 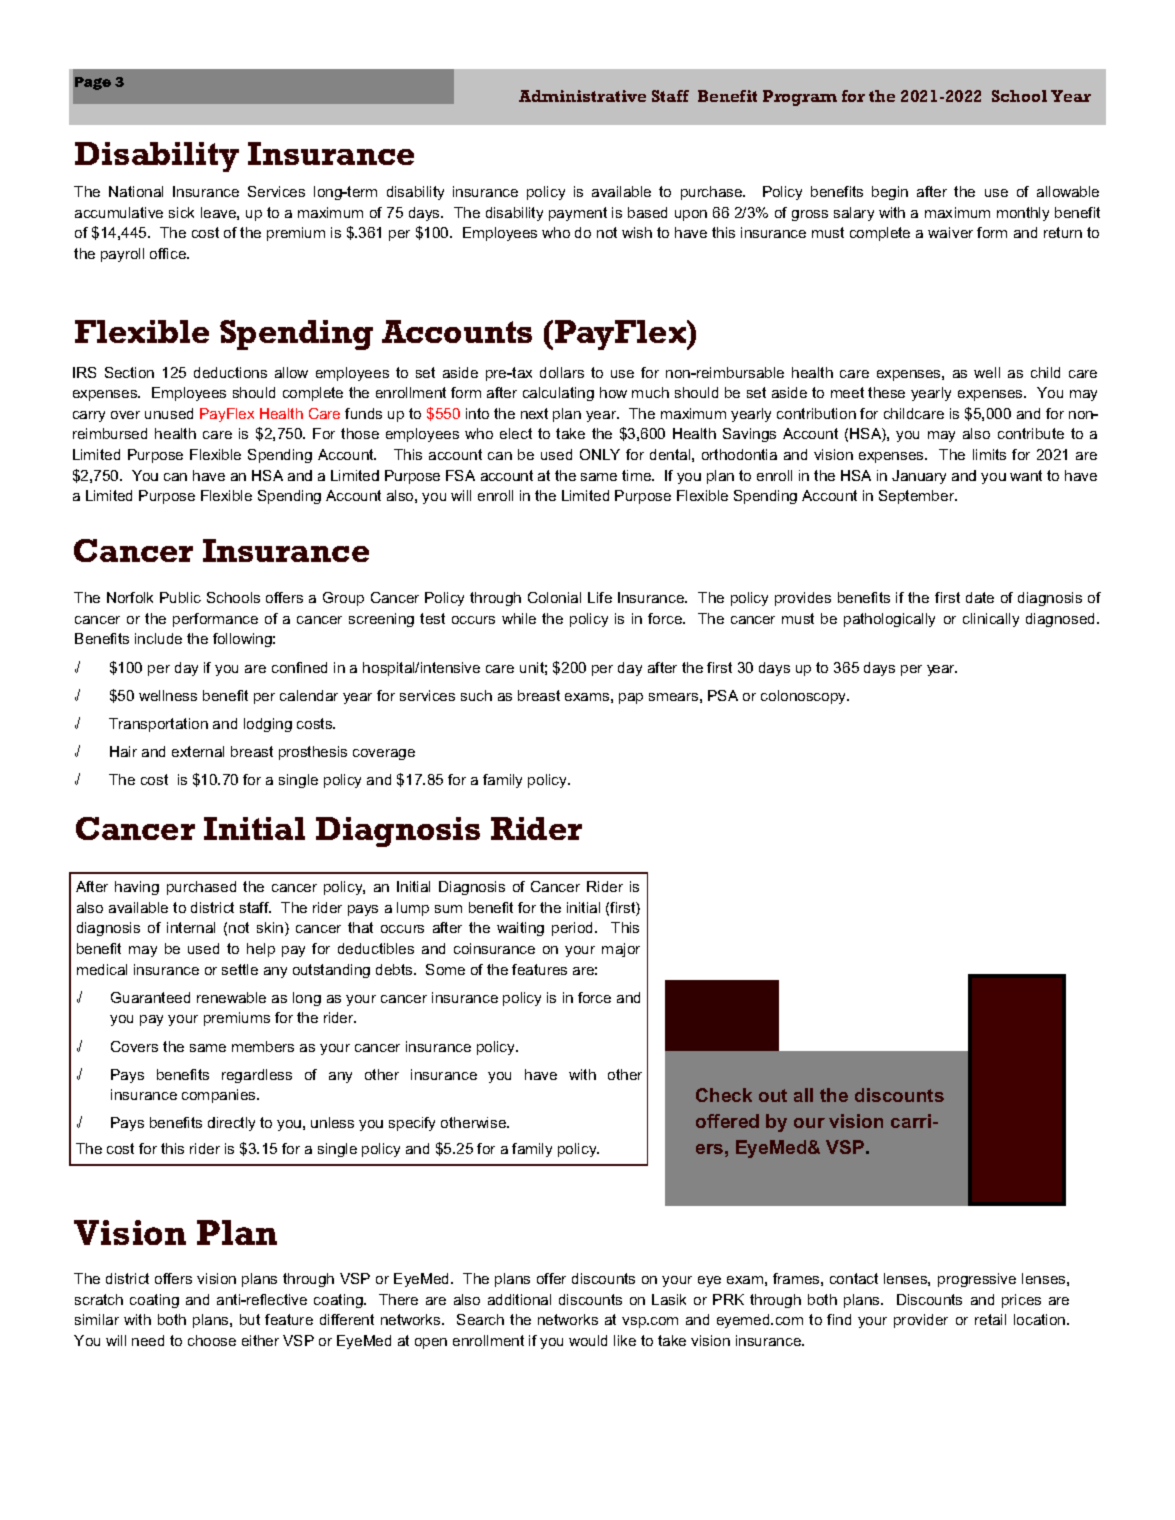 What do you see at coordinates (582, 96) in the document?
I see `Administrative` at bounding box center [582, 96].
